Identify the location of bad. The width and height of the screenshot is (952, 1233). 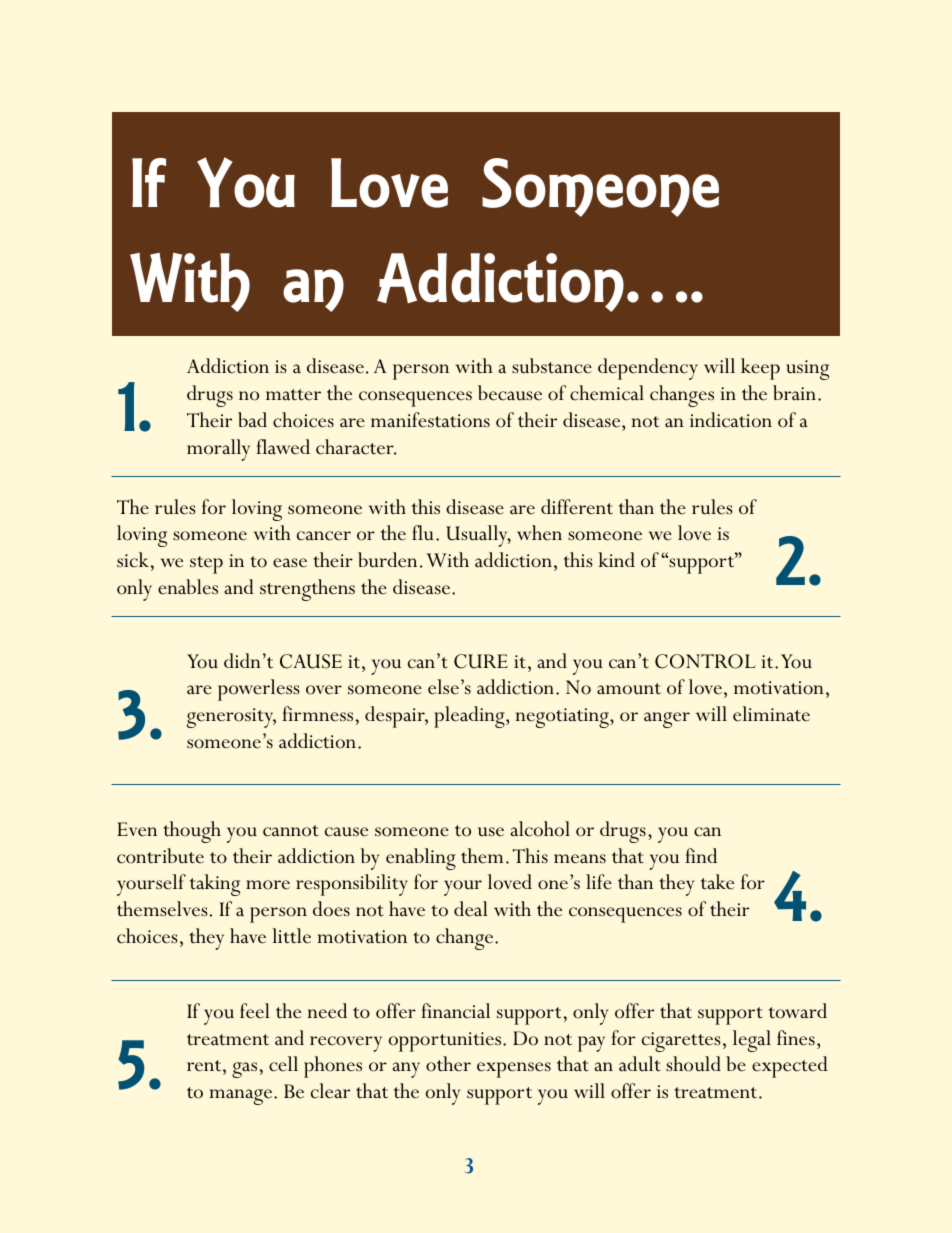
(252, 420).
